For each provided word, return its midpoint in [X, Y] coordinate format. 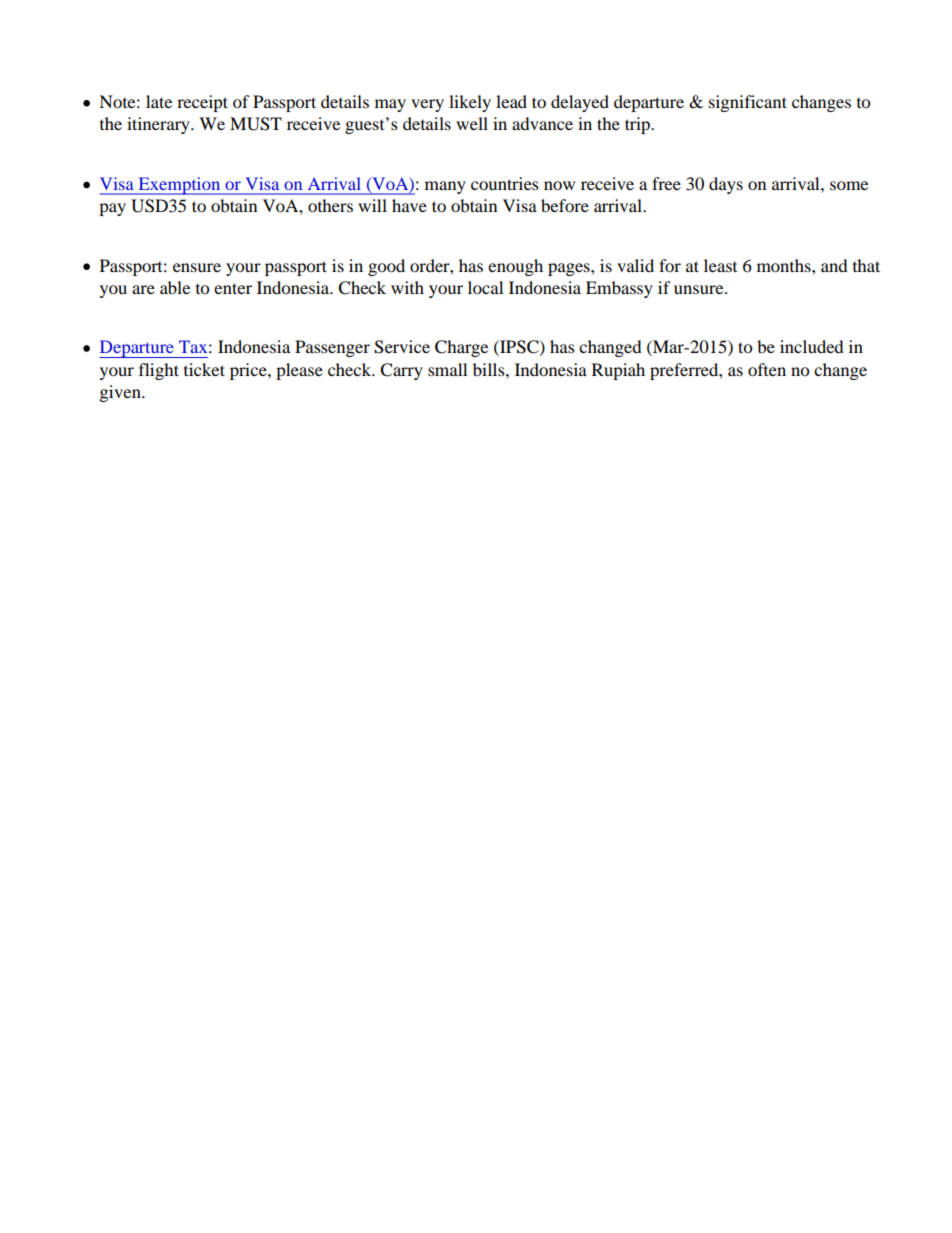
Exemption [179, 186]
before [565, 205]
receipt [202, 103]
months [785, 265]
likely [470, 103]
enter [233, 288]
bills [490, 369]
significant [748, 103]
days [726, 185]
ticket [204, 369]
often [767, 369]
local [485, 287]
